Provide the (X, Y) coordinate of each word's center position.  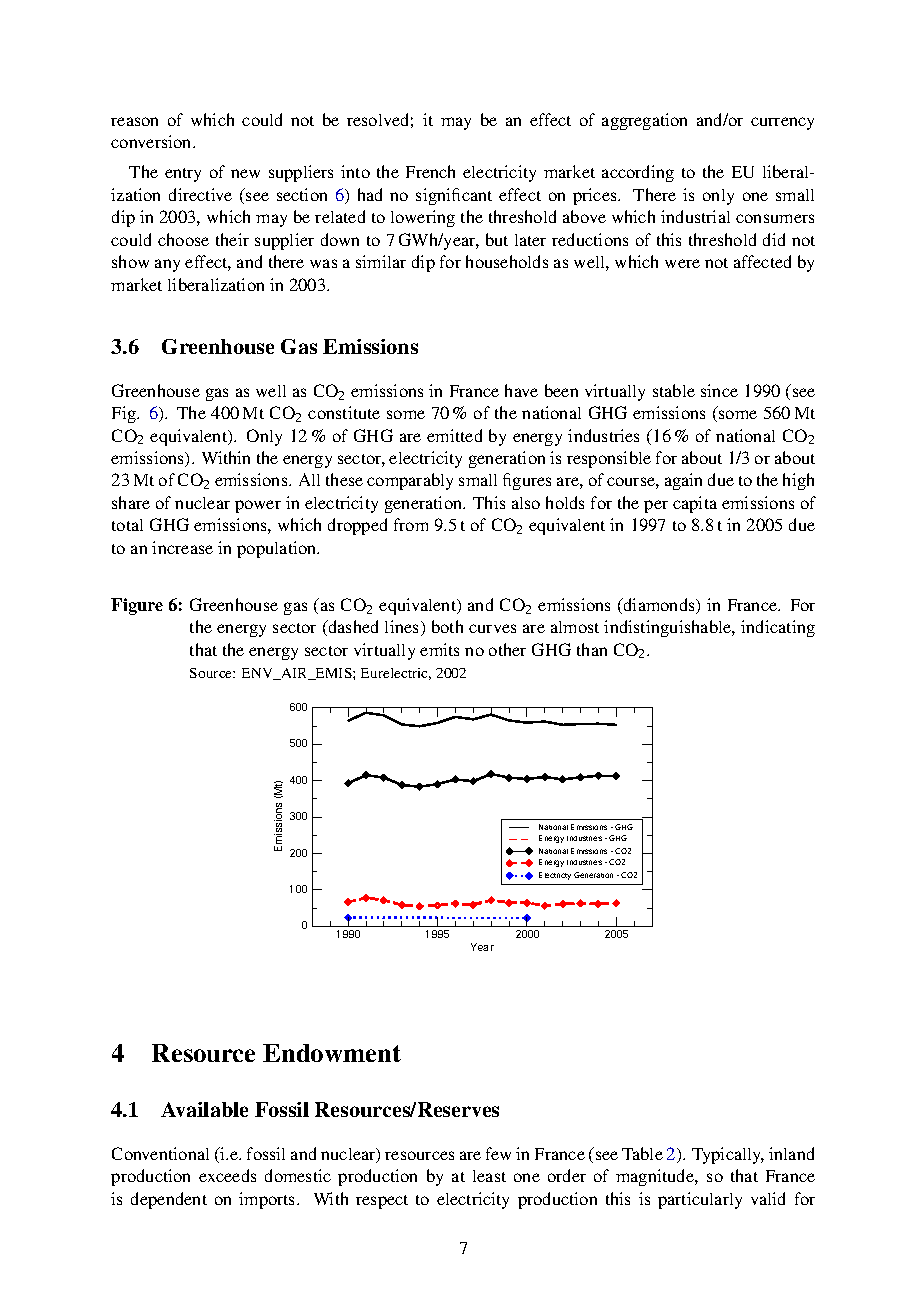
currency (782, 123)
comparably (410, 481)
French (430, 171)
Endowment (332, 1053)
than (592, 649)
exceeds (227, 1175)
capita (695, 504)
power (258, 506)
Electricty (555, 876)
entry (183, 175)
